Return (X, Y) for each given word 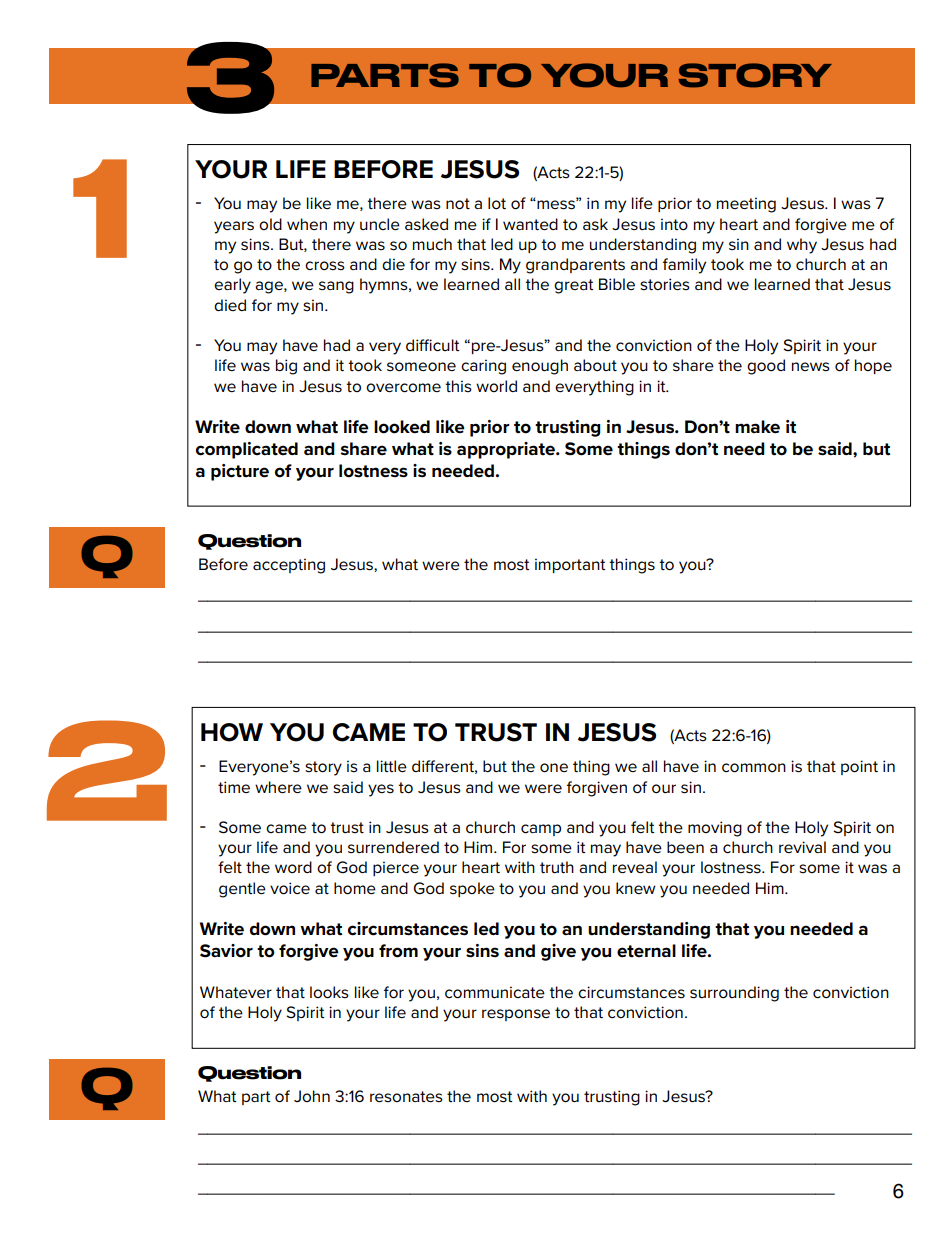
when (307, 224)
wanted (530, 224)
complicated (247, 450)
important (570, 565)
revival (802, 847)
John (312, 1096)
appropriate (507, 450)
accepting (289, 566)
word (293, 867)
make (757, 427)
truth (557, 867)
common (754, 768)
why (802, 246)
